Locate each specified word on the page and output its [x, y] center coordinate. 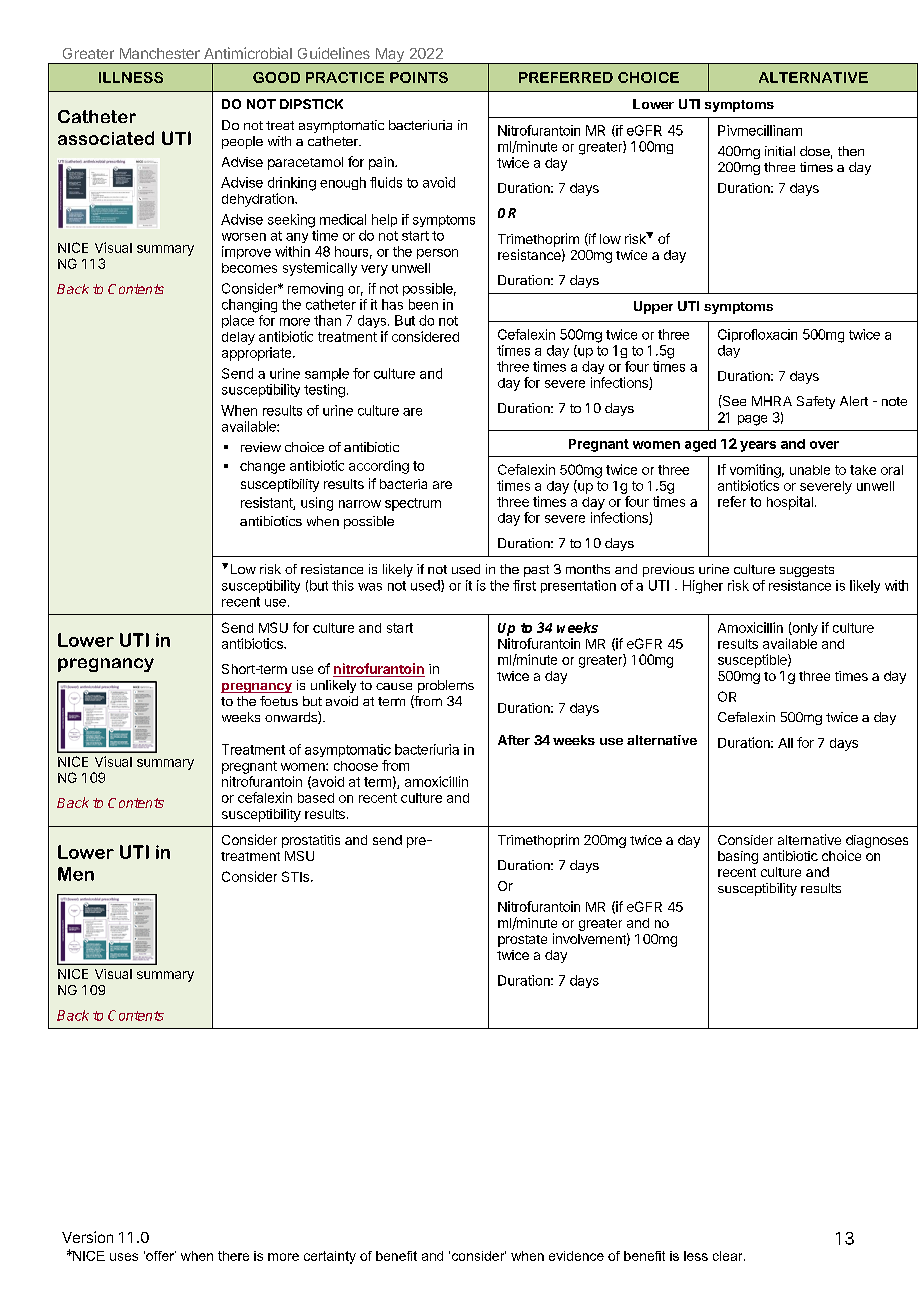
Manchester [160, 53]
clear [729, 1256]
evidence [576, 1256]
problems [446, 686]
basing [738, 857]
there [233, 1256]
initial [780, 151]
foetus [279, 701]
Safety [816, 402]
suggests [807, 571]
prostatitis [311, 841]
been [423, 304]
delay [238, 338]
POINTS [419, 77]
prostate [522, 941]
